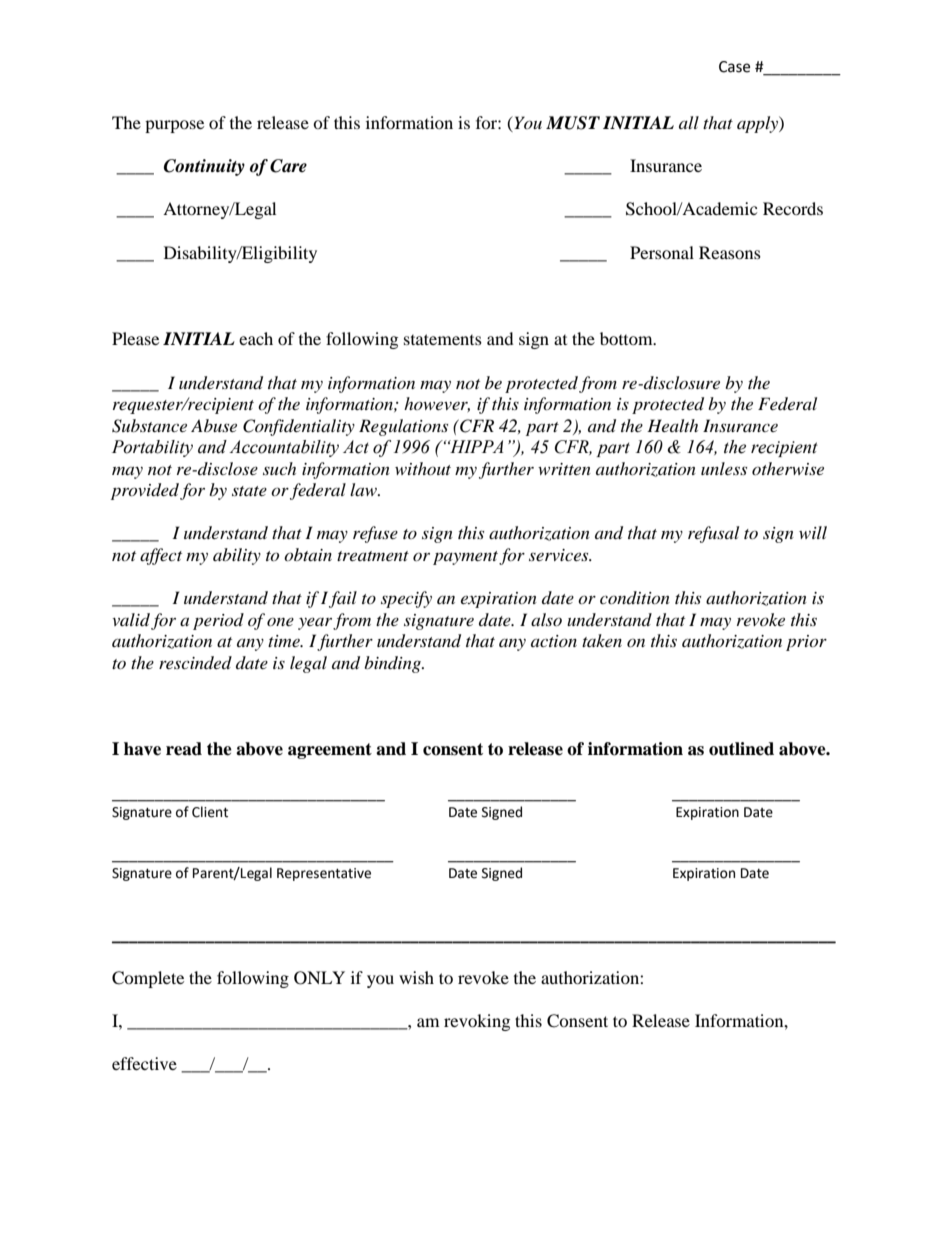 This image has height=1233, width=952. Describe the element at coordinates (477, 1022) in the image. I see `revoking` at that location.
